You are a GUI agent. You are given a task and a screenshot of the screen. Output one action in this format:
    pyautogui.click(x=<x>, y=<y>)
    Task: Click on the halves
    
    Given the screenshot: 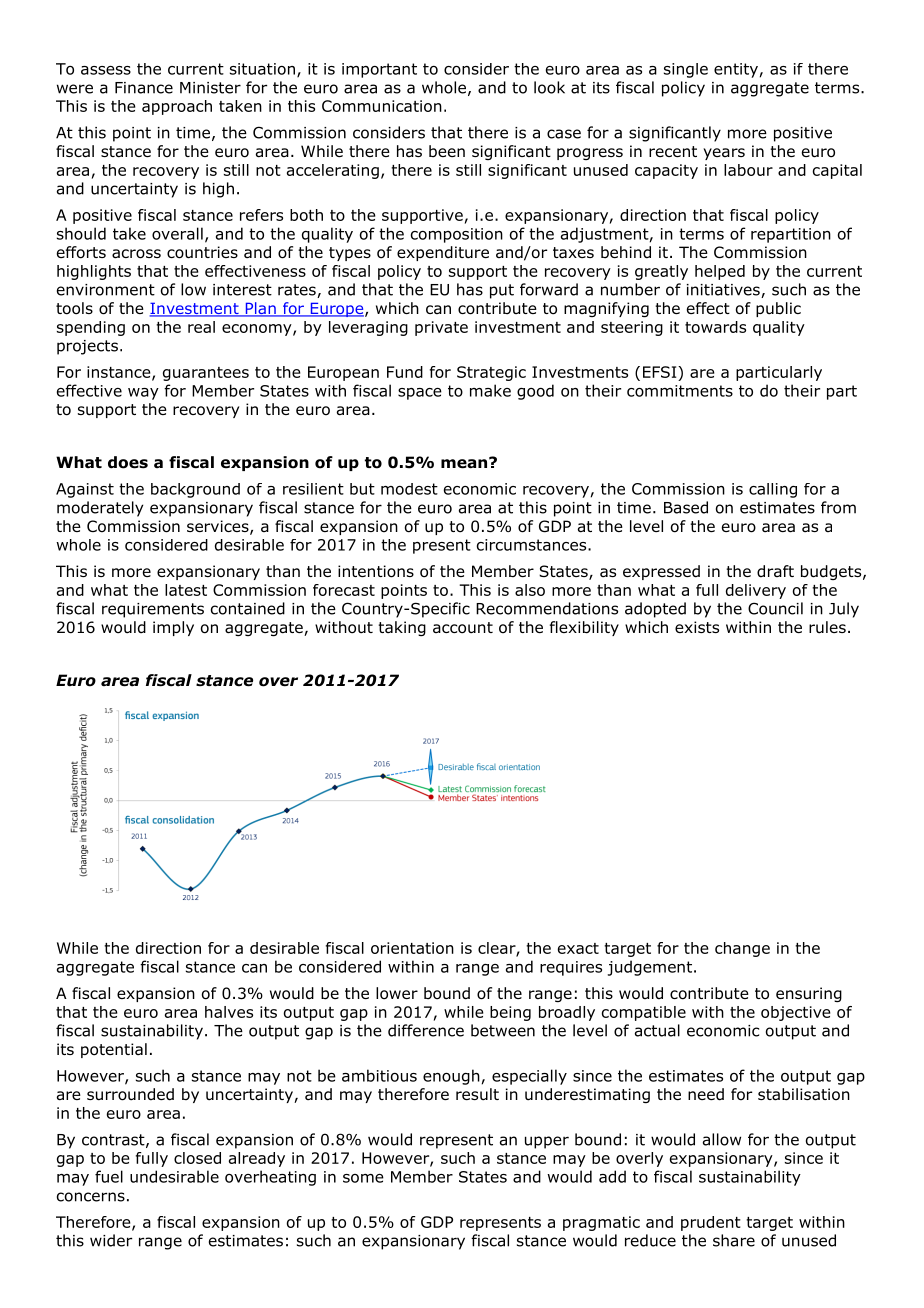 What is the action you would take?
    pyautogui.click(x=229, y=1012)
